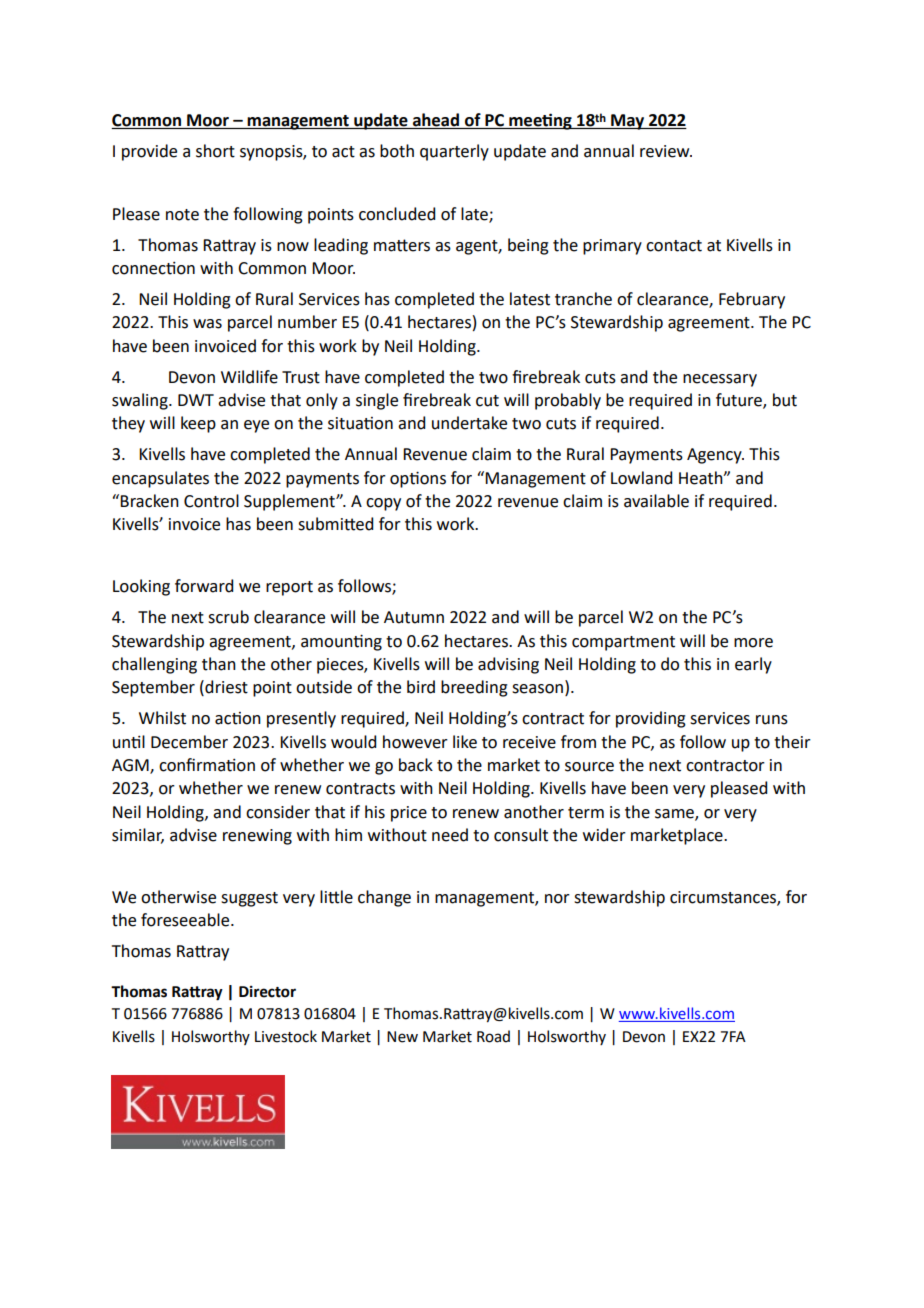 This screenshot has height=1308, width=924. Describe the element at coordinates (557, 899) in the screenshot. I see `nor` at that location.
